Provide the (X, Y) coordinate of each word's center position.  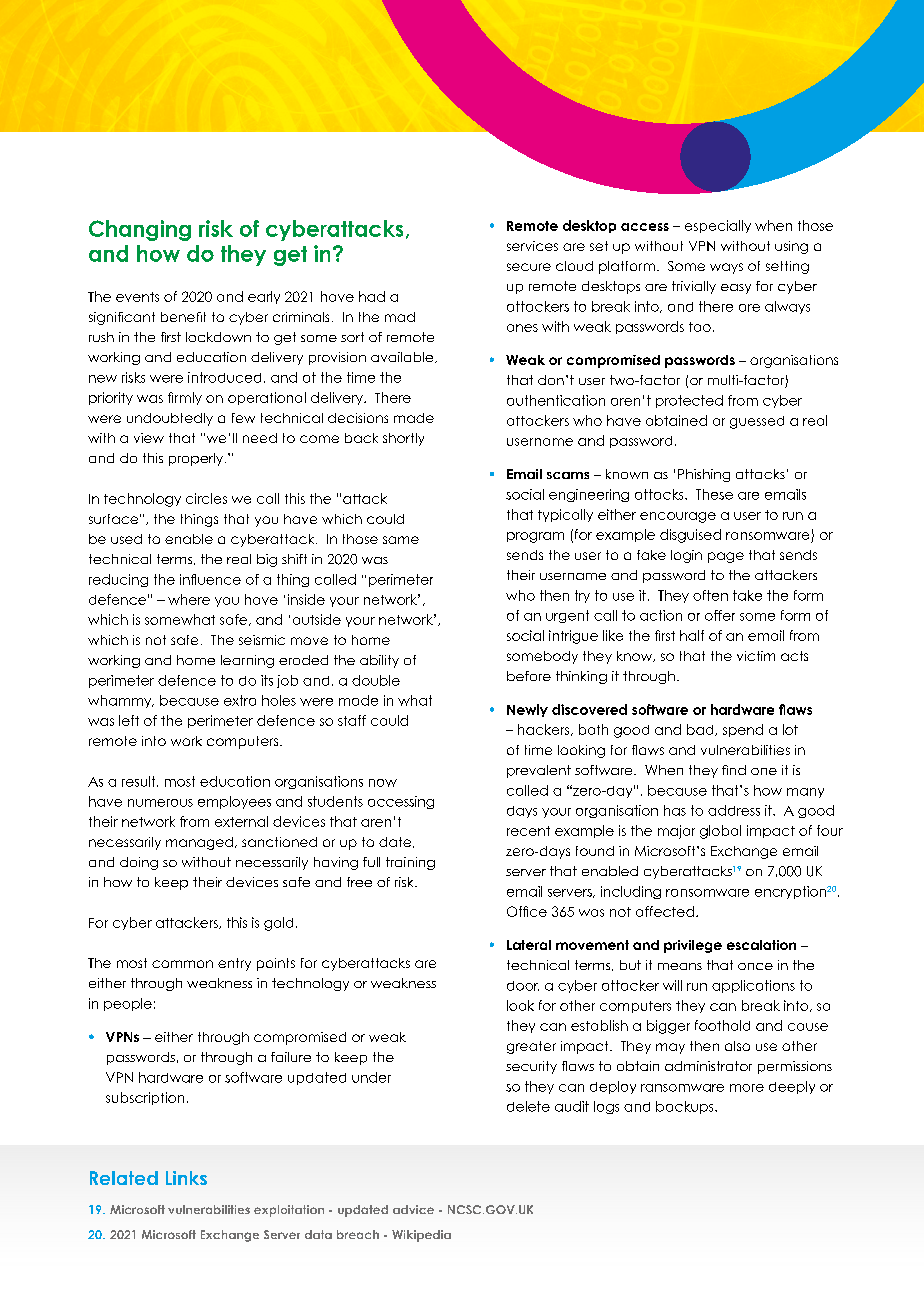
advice (413, 1209)
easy (736, 289)
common (182, 964)
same (401, 540)
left (129, 720)
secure (529, 267)
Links (186, 1178)
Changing (140, 230)
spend (743, 730)
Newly (527, 710)
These (714, 494)
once (755, 966)
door (523, 986)
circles (206, 498)
